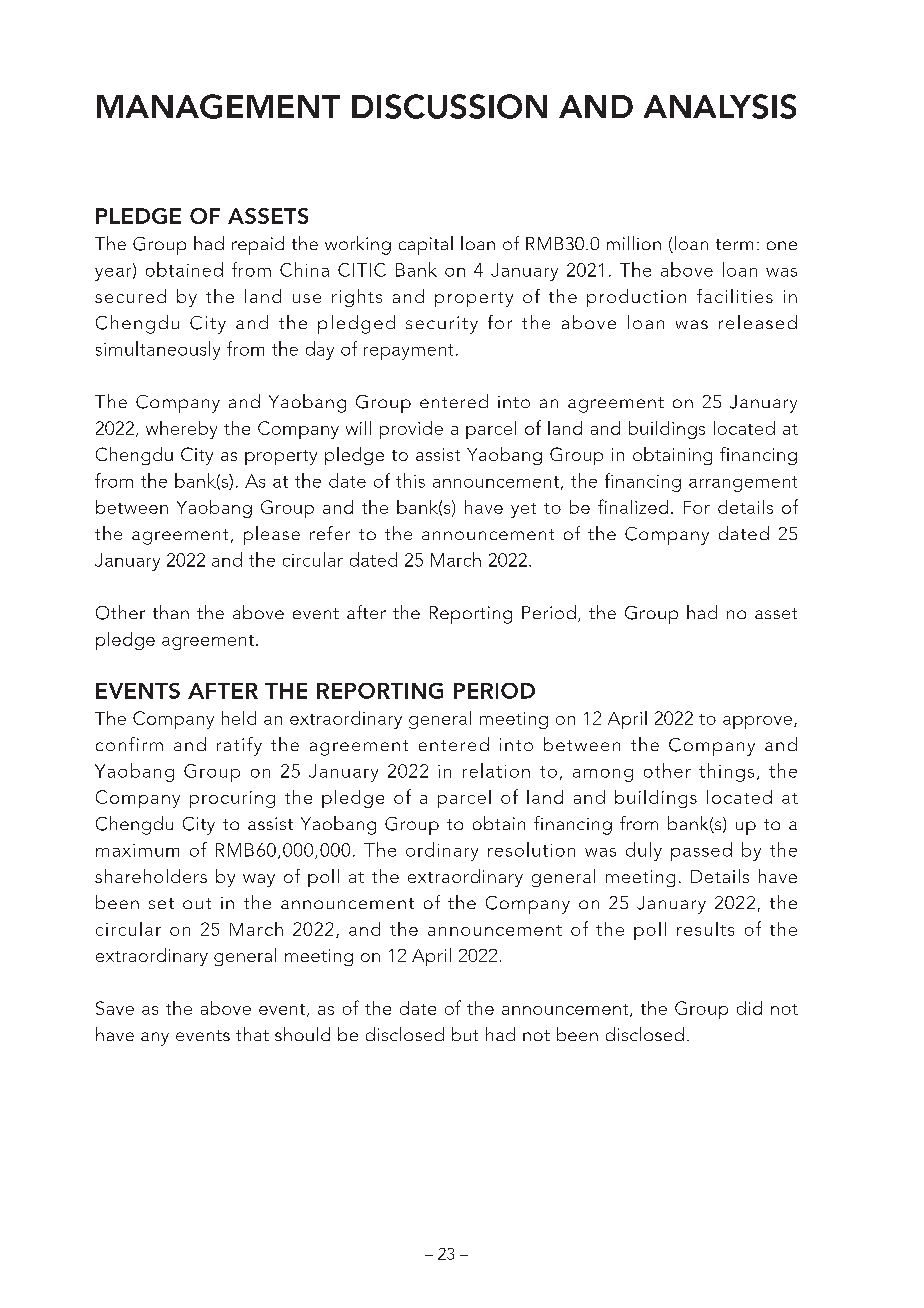  Describe the element at coordinates (171, 612) in the screenshot. I see `than` at that location.
